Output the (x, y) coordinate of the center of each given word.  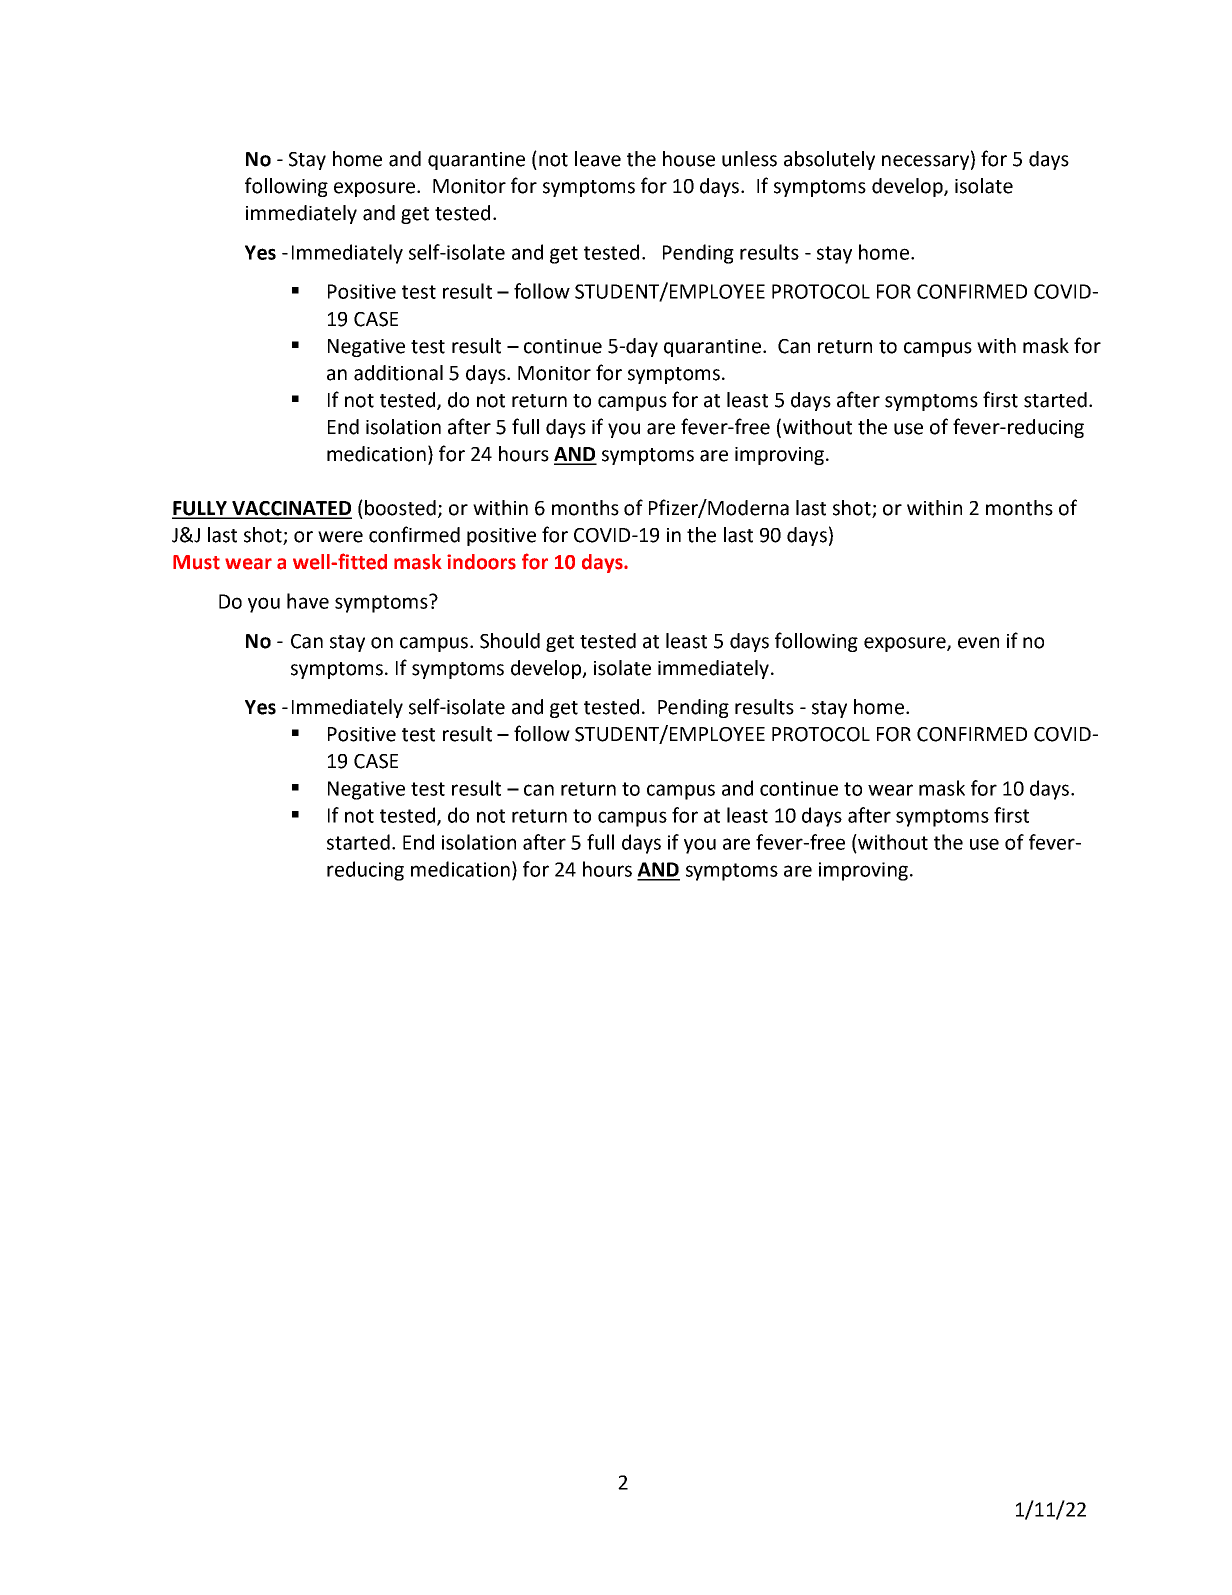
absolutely (829, 160)
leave (598, 159)
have (308, 601)
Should (510, 641)
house (689, 159)
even (978, 643)
